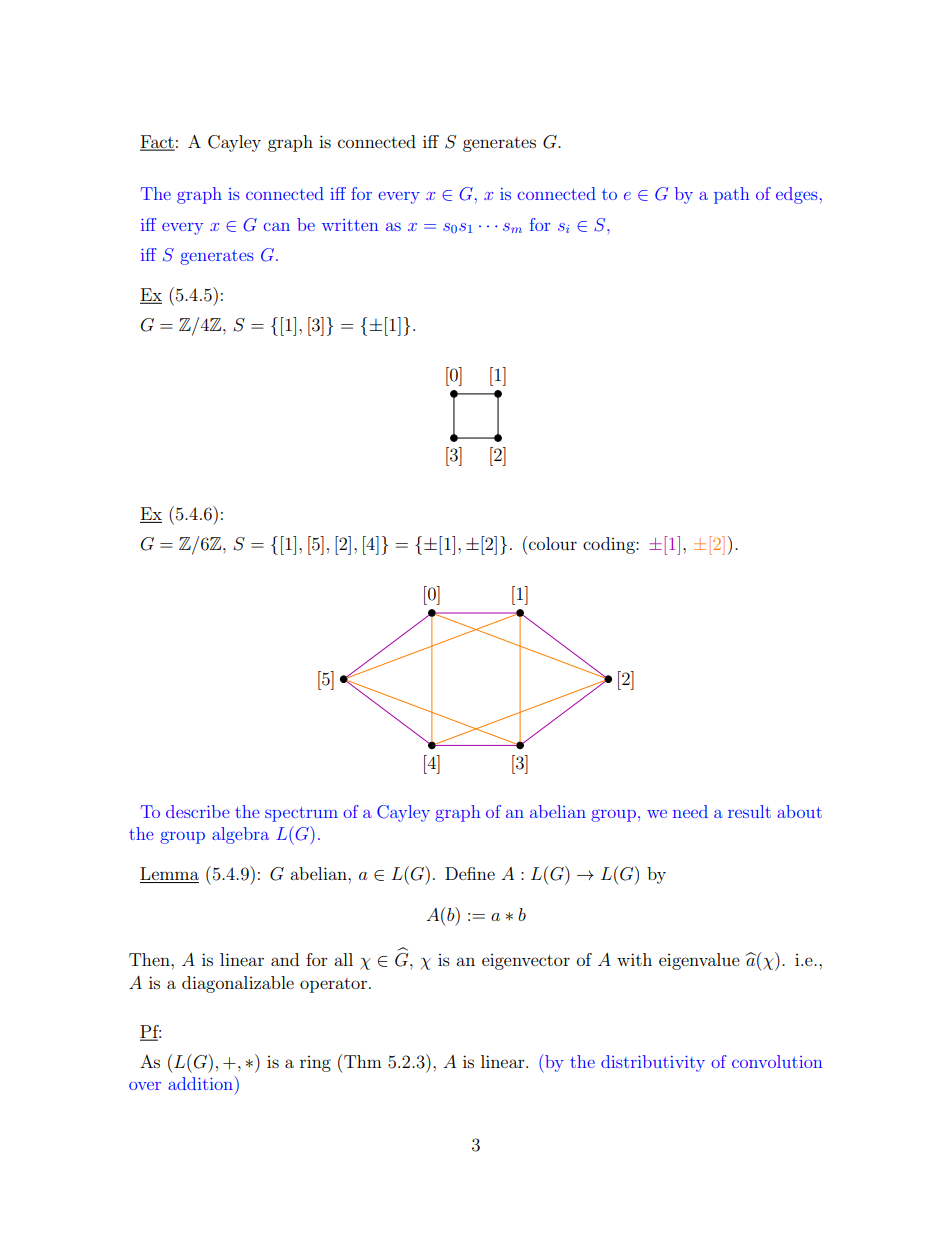  I want to click on need, so click(690, 811).
